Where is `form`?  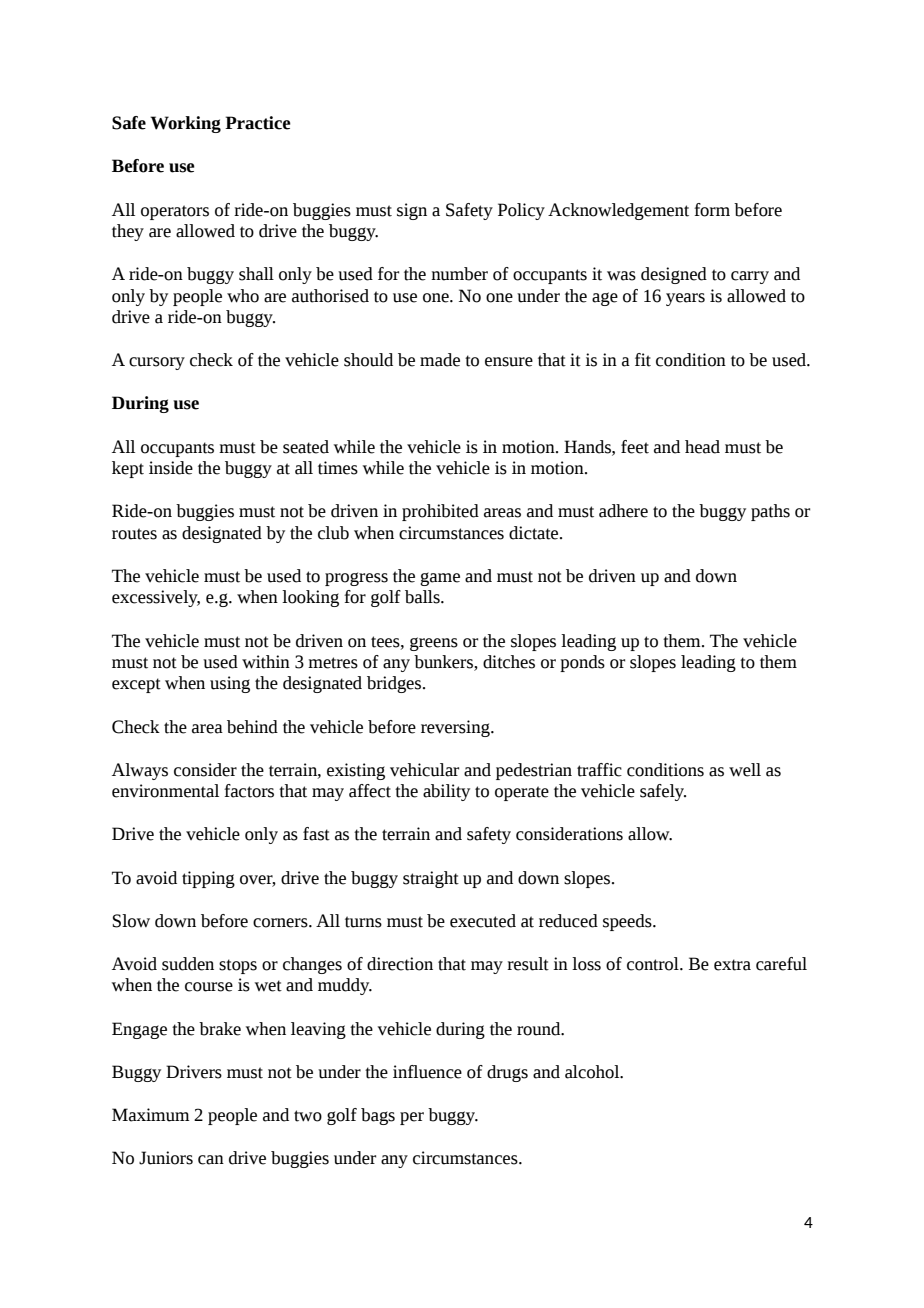 form is located at coordinates (712, 210).
